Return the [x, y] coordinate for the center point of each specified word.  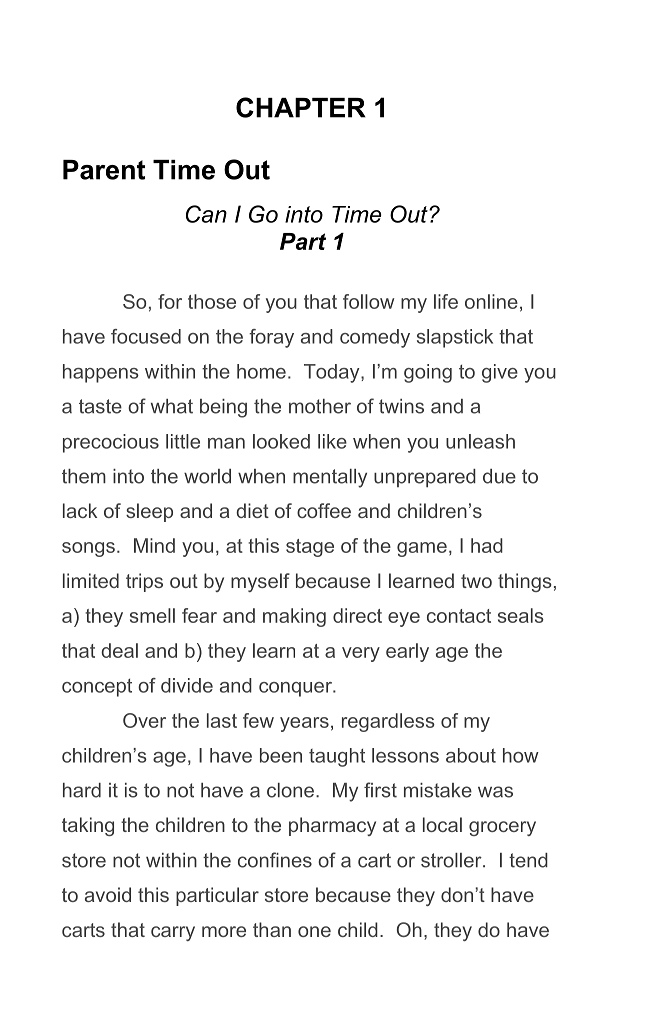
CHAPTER [301, 107]
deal [119, 650]
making [294, 617]
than [272, 929]
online [491, 301]
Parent [104, 170]
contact [459, 616]
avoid [108, 894]
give [500, 373]
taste [100, 406]
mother [320, 406]
